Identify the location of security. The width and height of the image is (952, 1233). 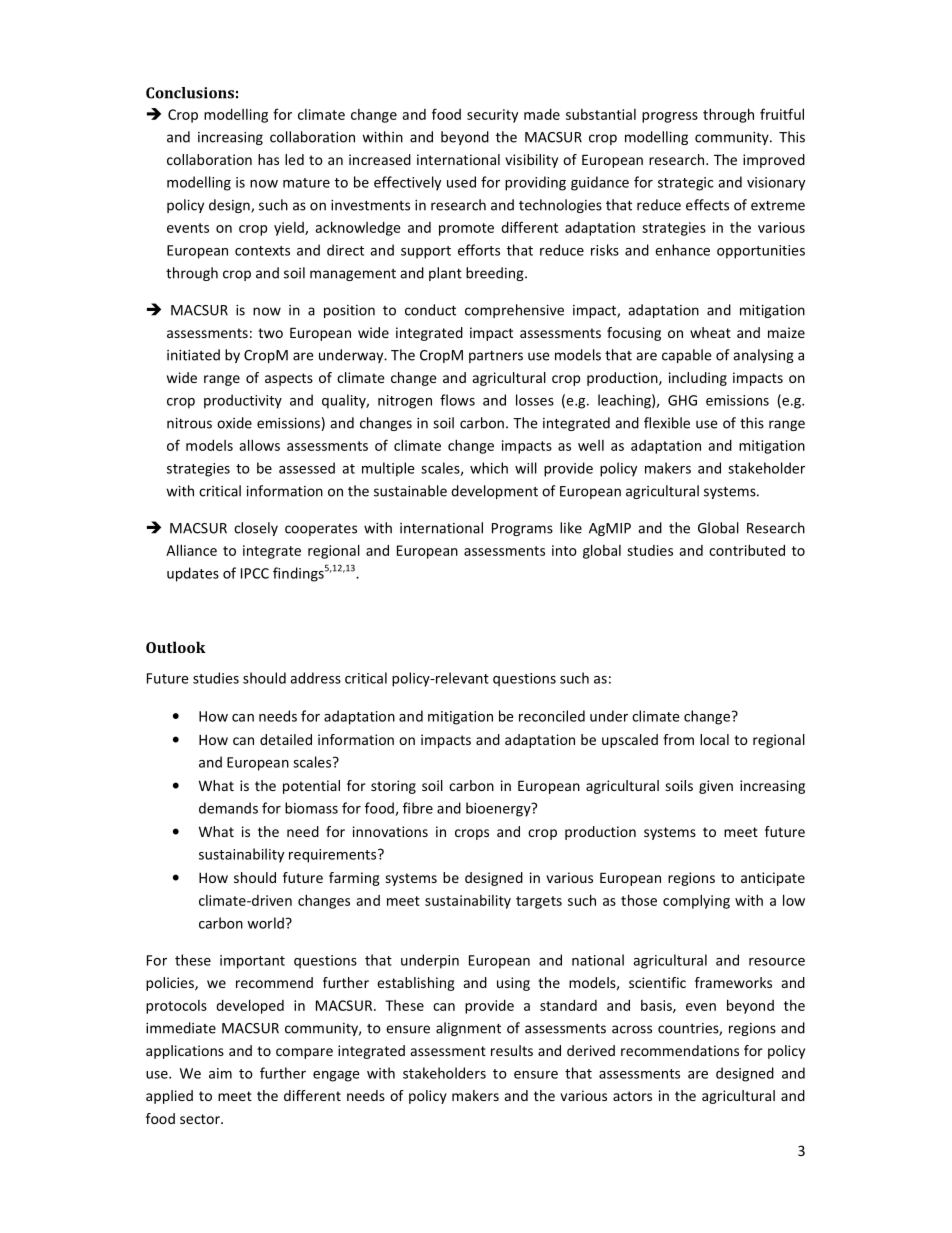
(492, 116).
